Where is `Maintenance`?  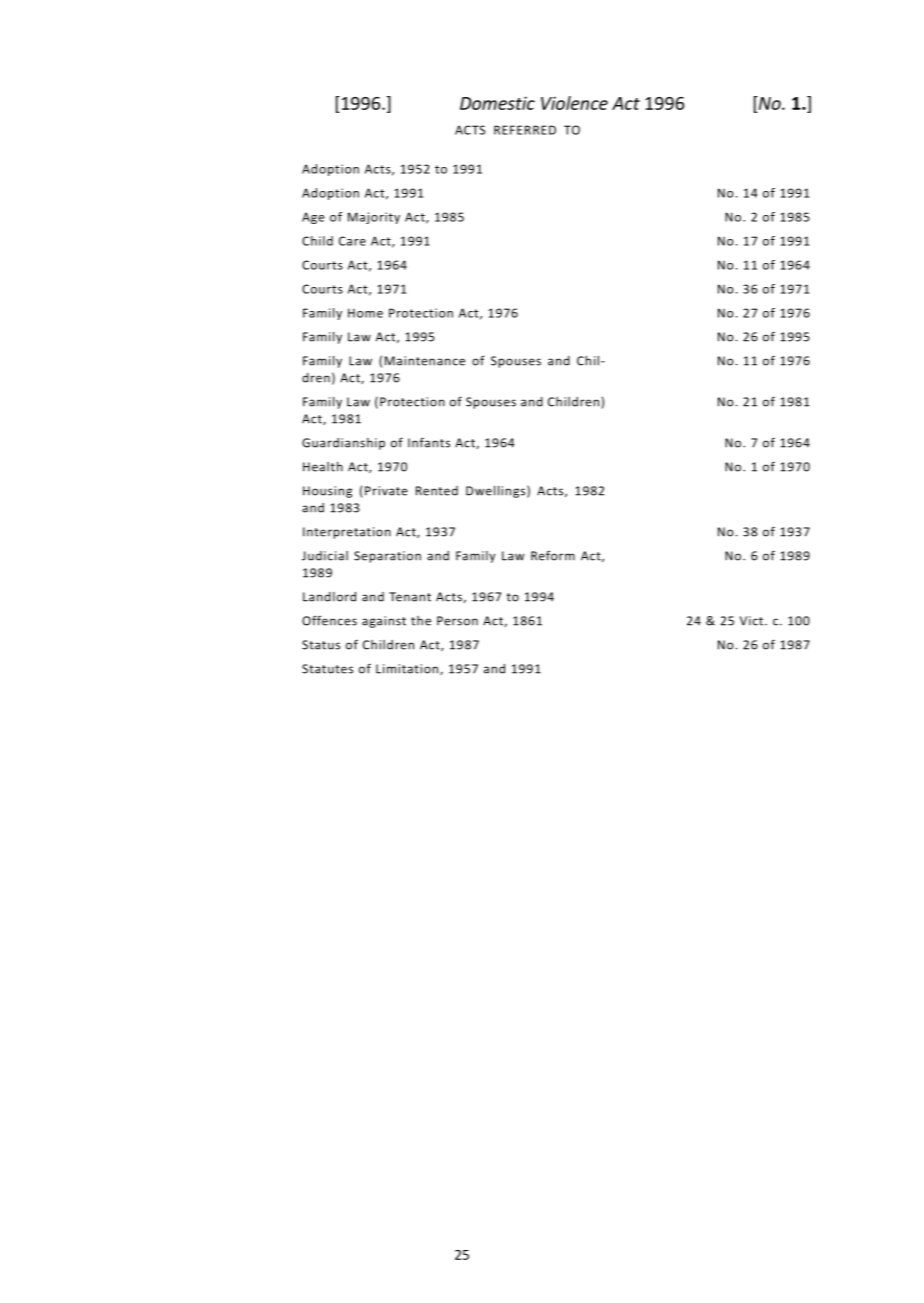 Maintenance is located at coordinates (425, 361).
